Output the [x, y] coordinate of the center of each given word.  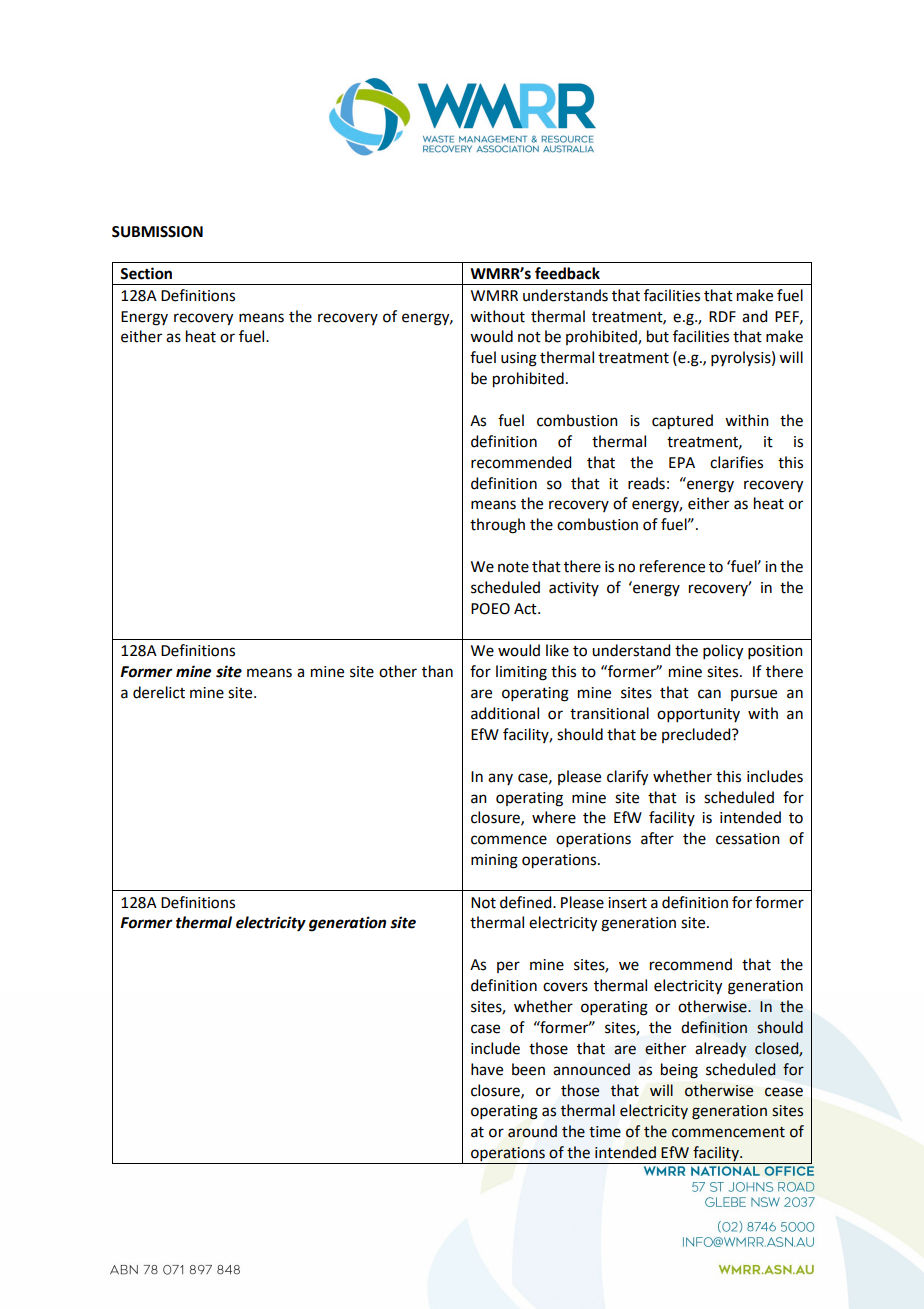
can [709, 694]
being [679, 1071]
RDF [722, 316]
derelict [159, 692]
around [532, 1131]
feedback [567, 273]
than [437, 671]
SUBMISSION [157, 232]
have [487, 1069]
